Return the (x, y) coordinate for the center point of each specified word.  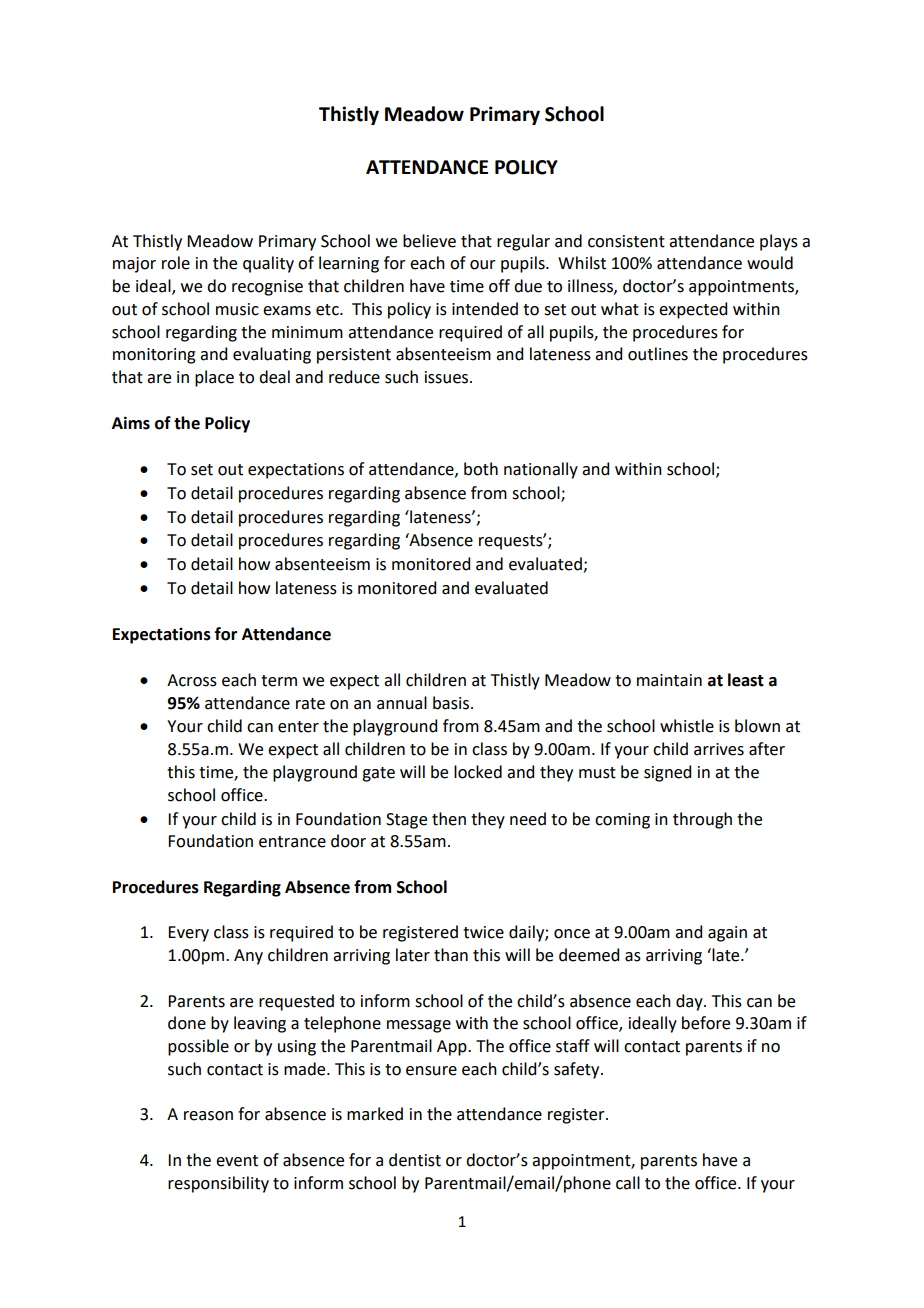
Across (192, 680)
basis (451, 703)
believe (429, 241)
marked (375, 1114)
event (237, 1161)
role (176, 263)
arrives (719, 749)
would (770, 263)
